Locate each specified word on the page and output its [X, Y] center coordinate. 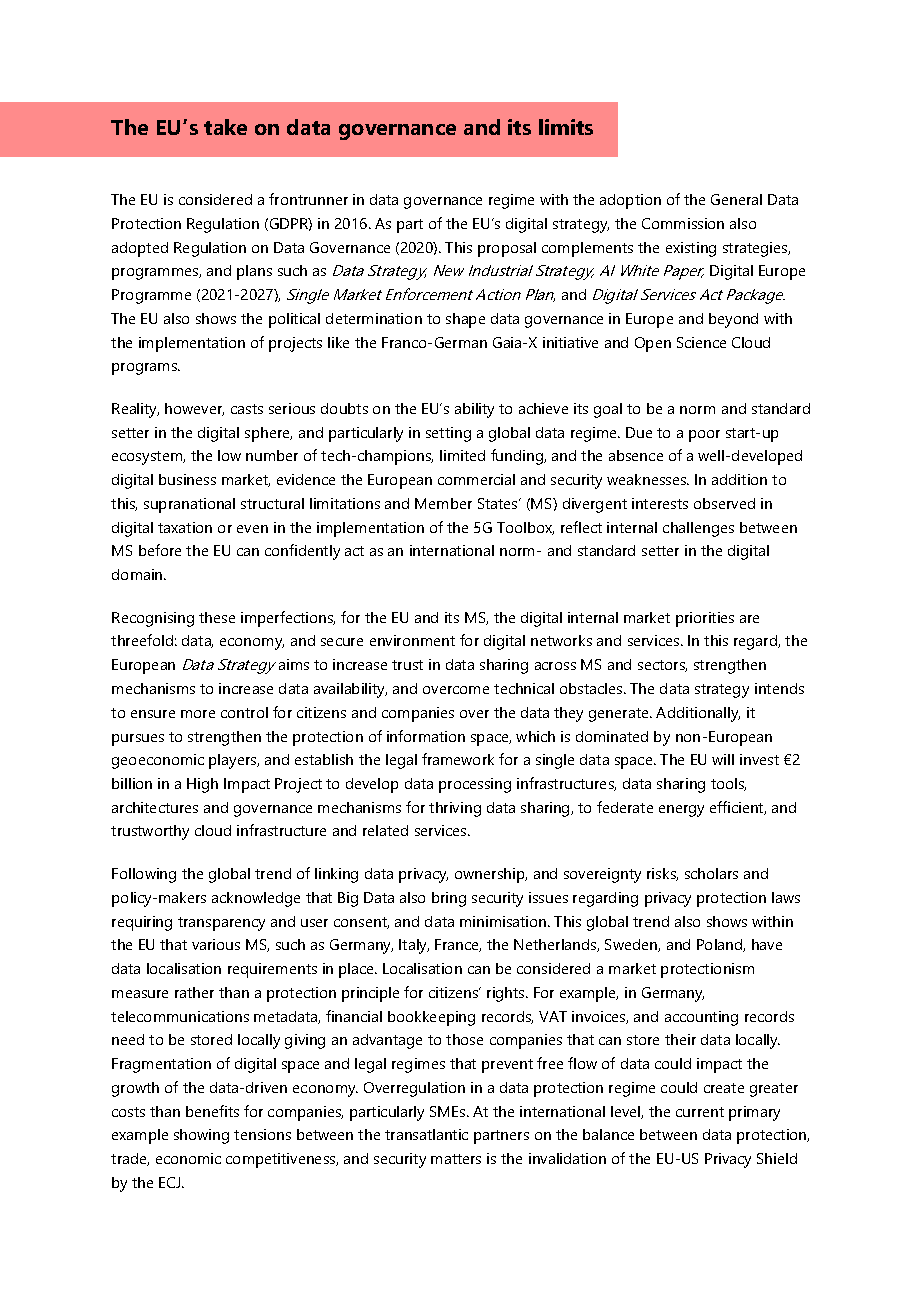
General [736, 199]
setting [448, 434]
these [217, 617]
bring [449, 899]
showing [201, 1136]
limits [566, 127]
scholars [711, 873]
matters [456, 1159]
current [700, 1112]
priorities [705, 619]
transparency [221, 924]
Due [639, 432]
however [194, 409]
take [225, 127]
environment [412, 640]
